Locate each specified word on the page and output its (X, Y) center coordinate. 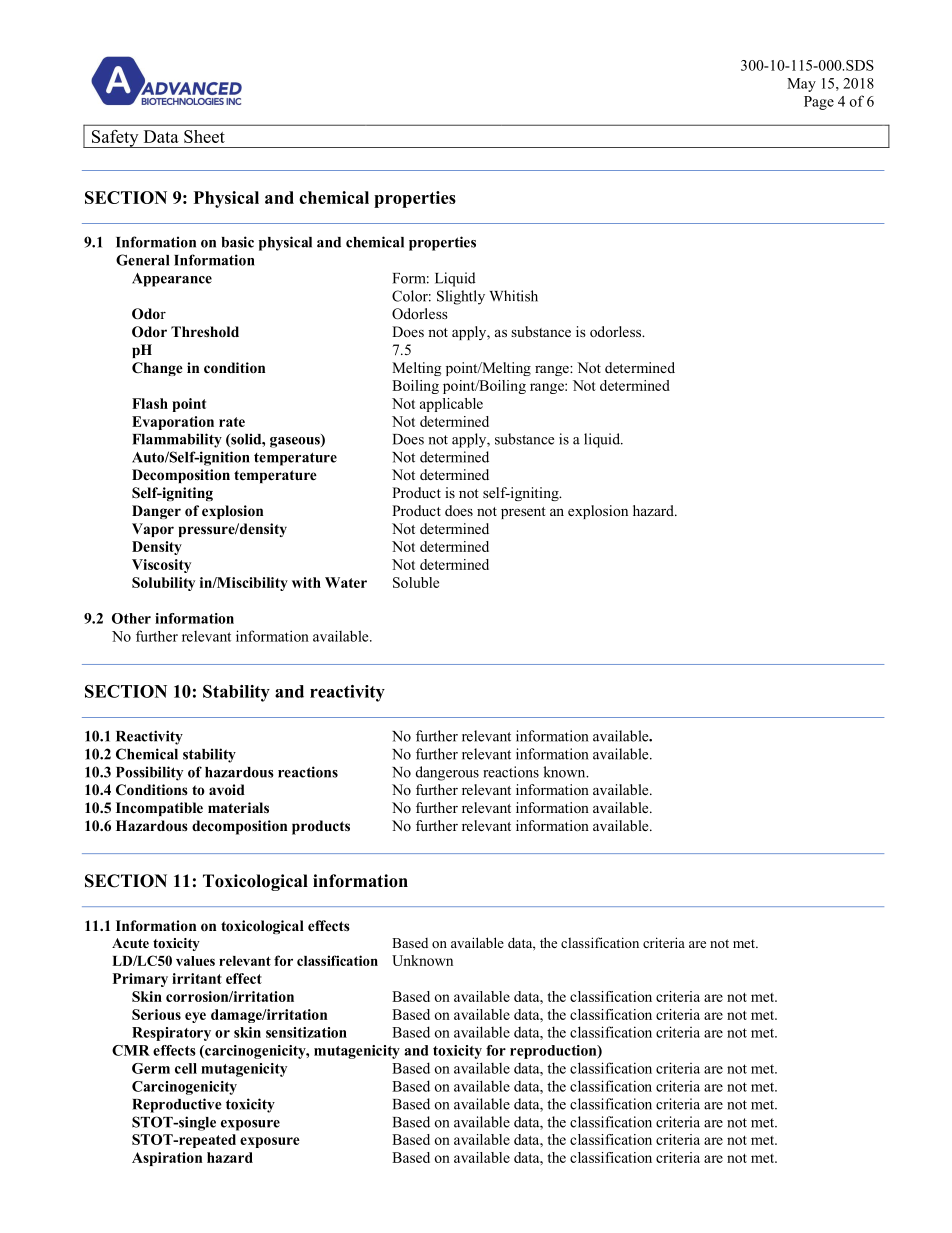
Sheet (204, 136)
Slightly (461, 297)
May (801, 85)
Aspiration (167, 1159)
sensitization (306, 1032)
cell (186, 1068)
